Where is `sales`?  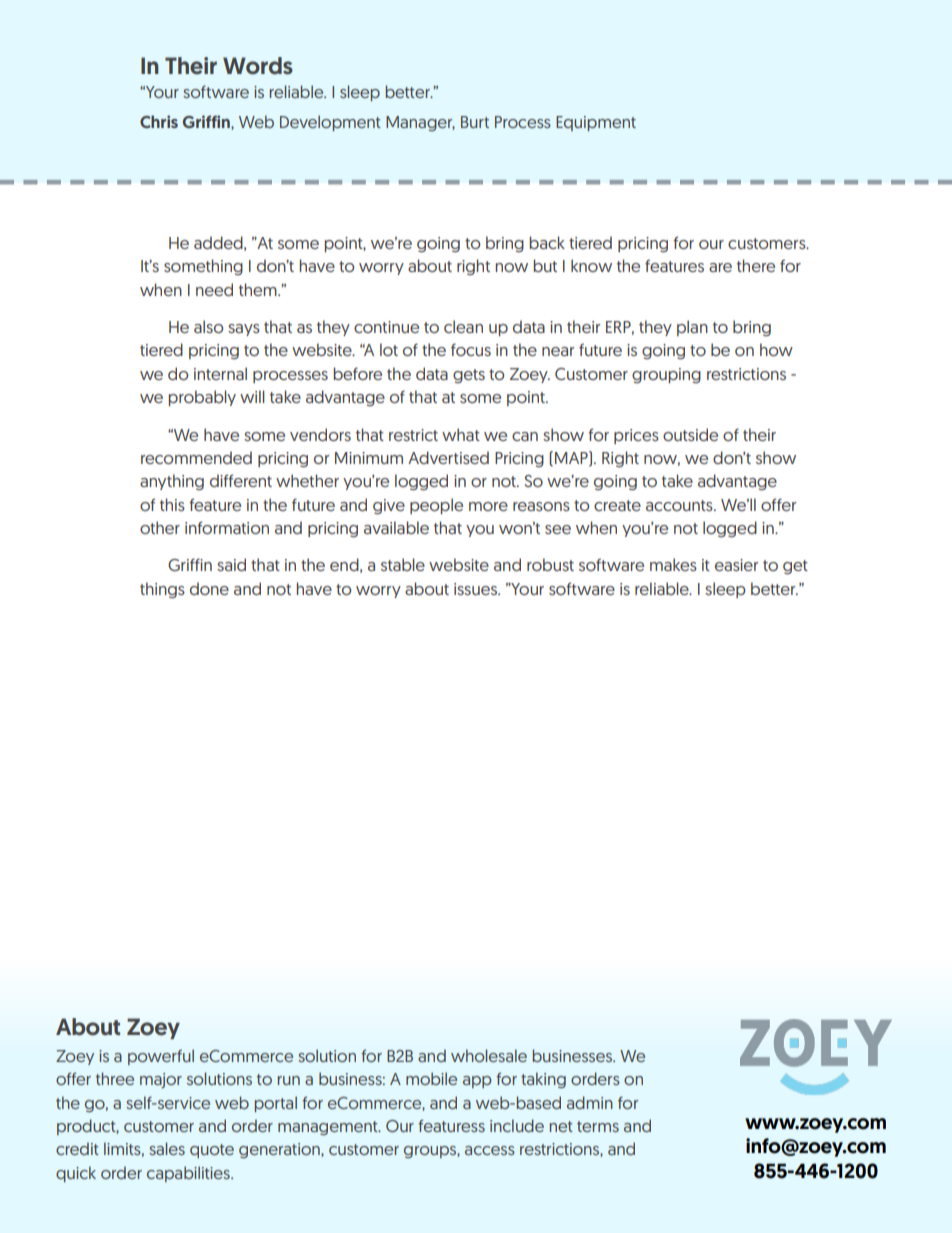
sales is located at coordinates (167, 1148).
